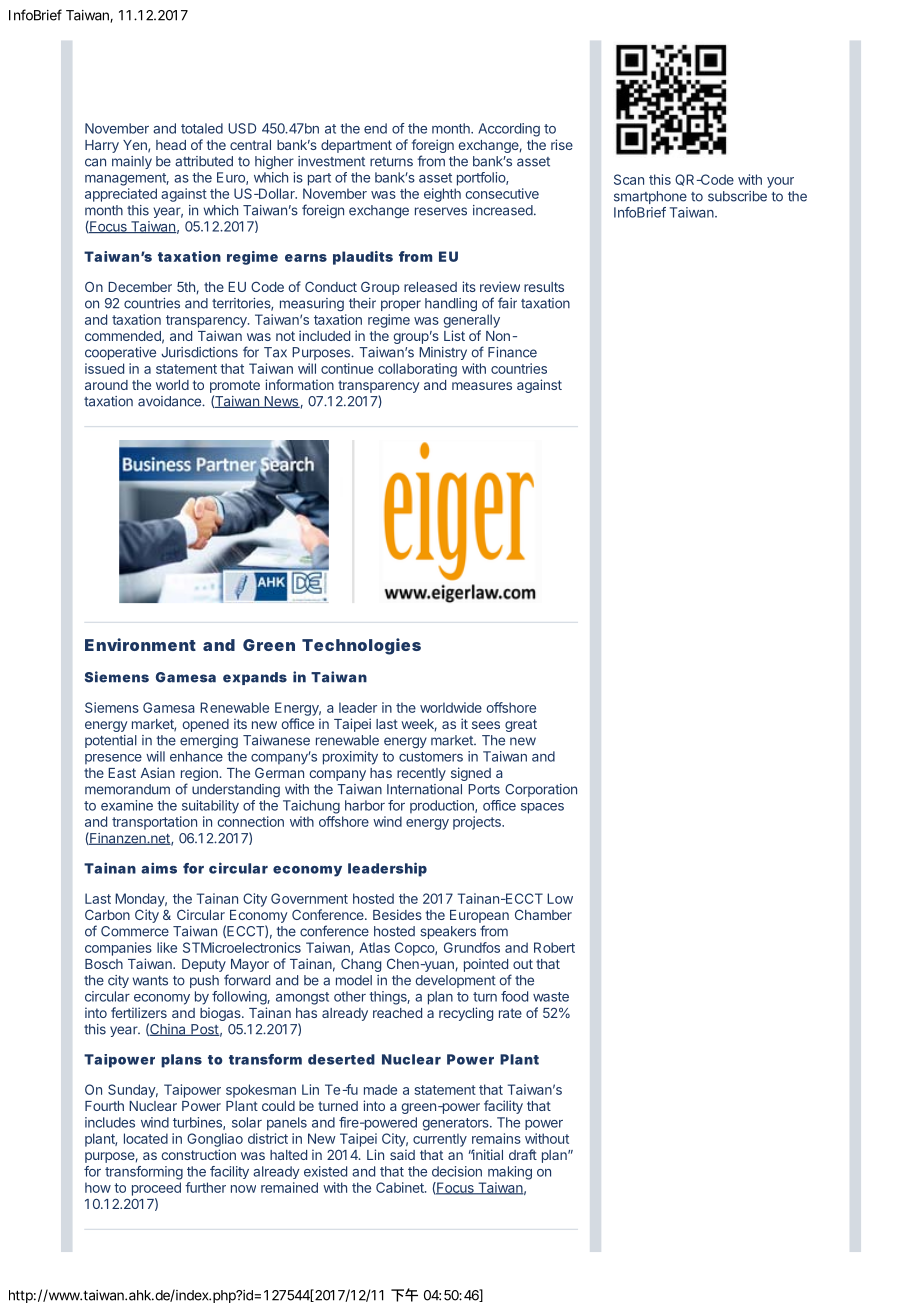 The width and height of the page is (924, 1308). I want to click on Finance, so click(512, 352).
